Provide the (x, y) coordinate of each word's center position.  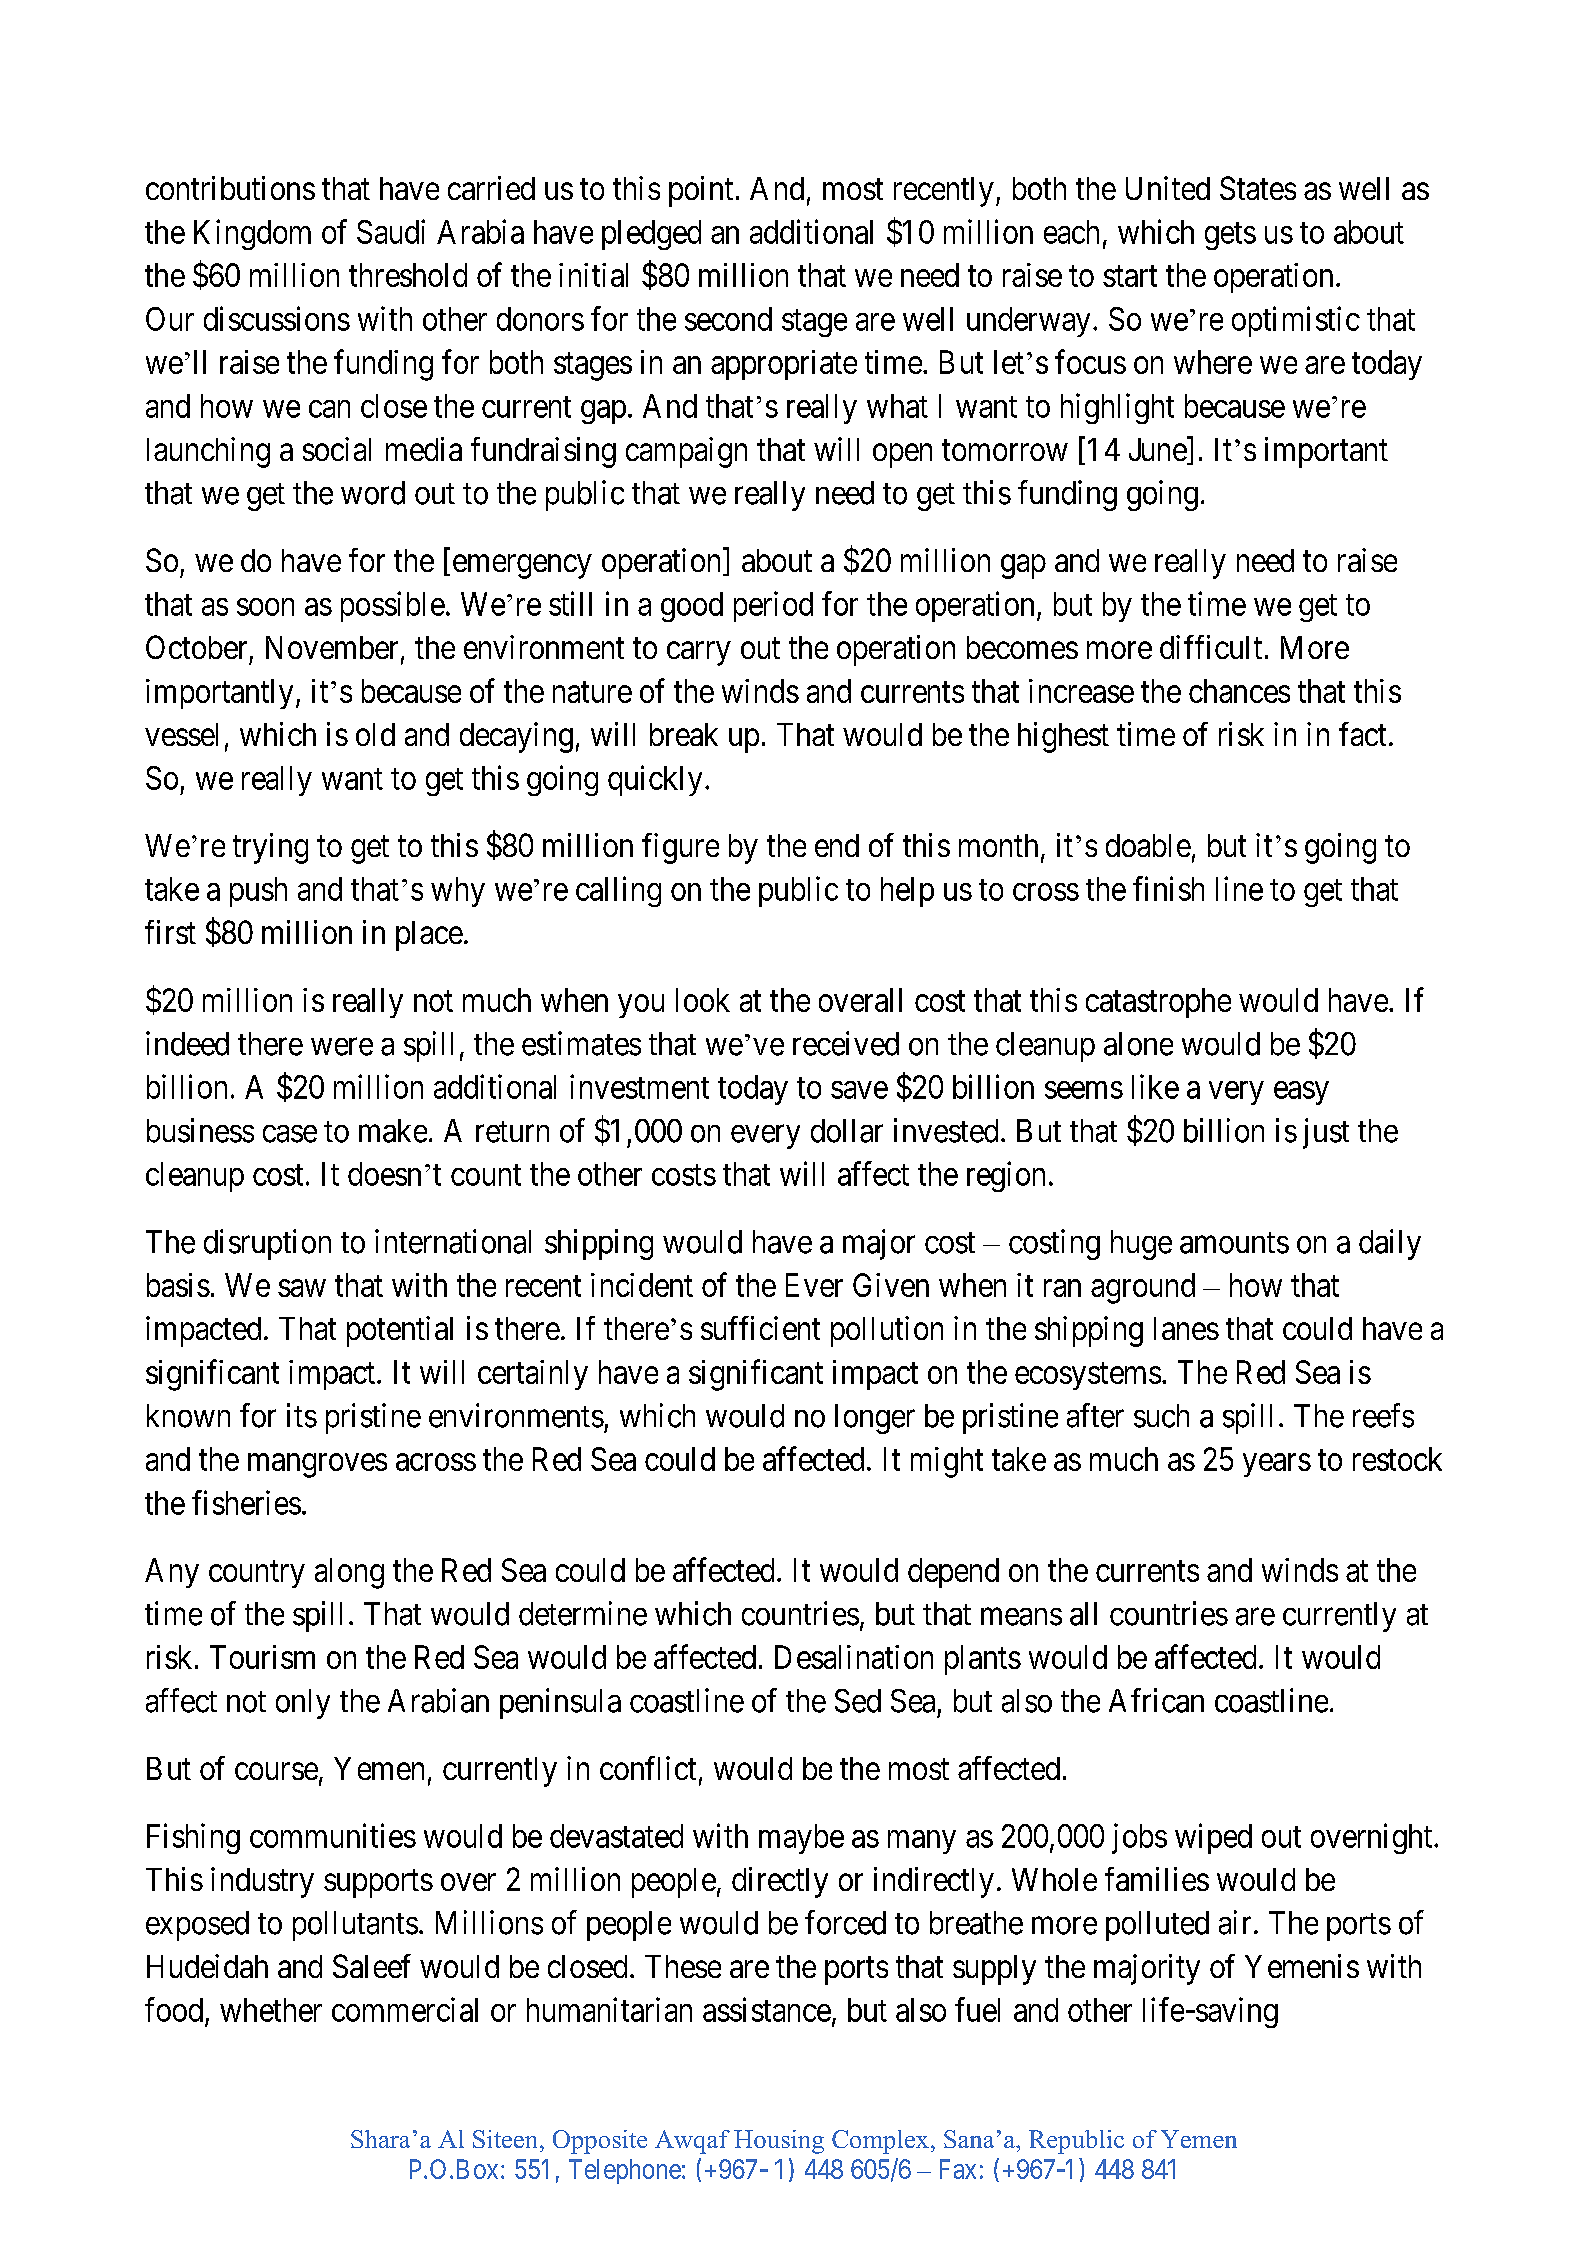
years (1277, 1465)
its (302, 1415)
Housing (779, 2142)
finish (1168, 888)
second (728, 319)
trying (270, 848)
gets (1230, 236)
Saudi (391, 231)
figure (680, 848)
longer (875, 1419)
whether (271, 2010)
